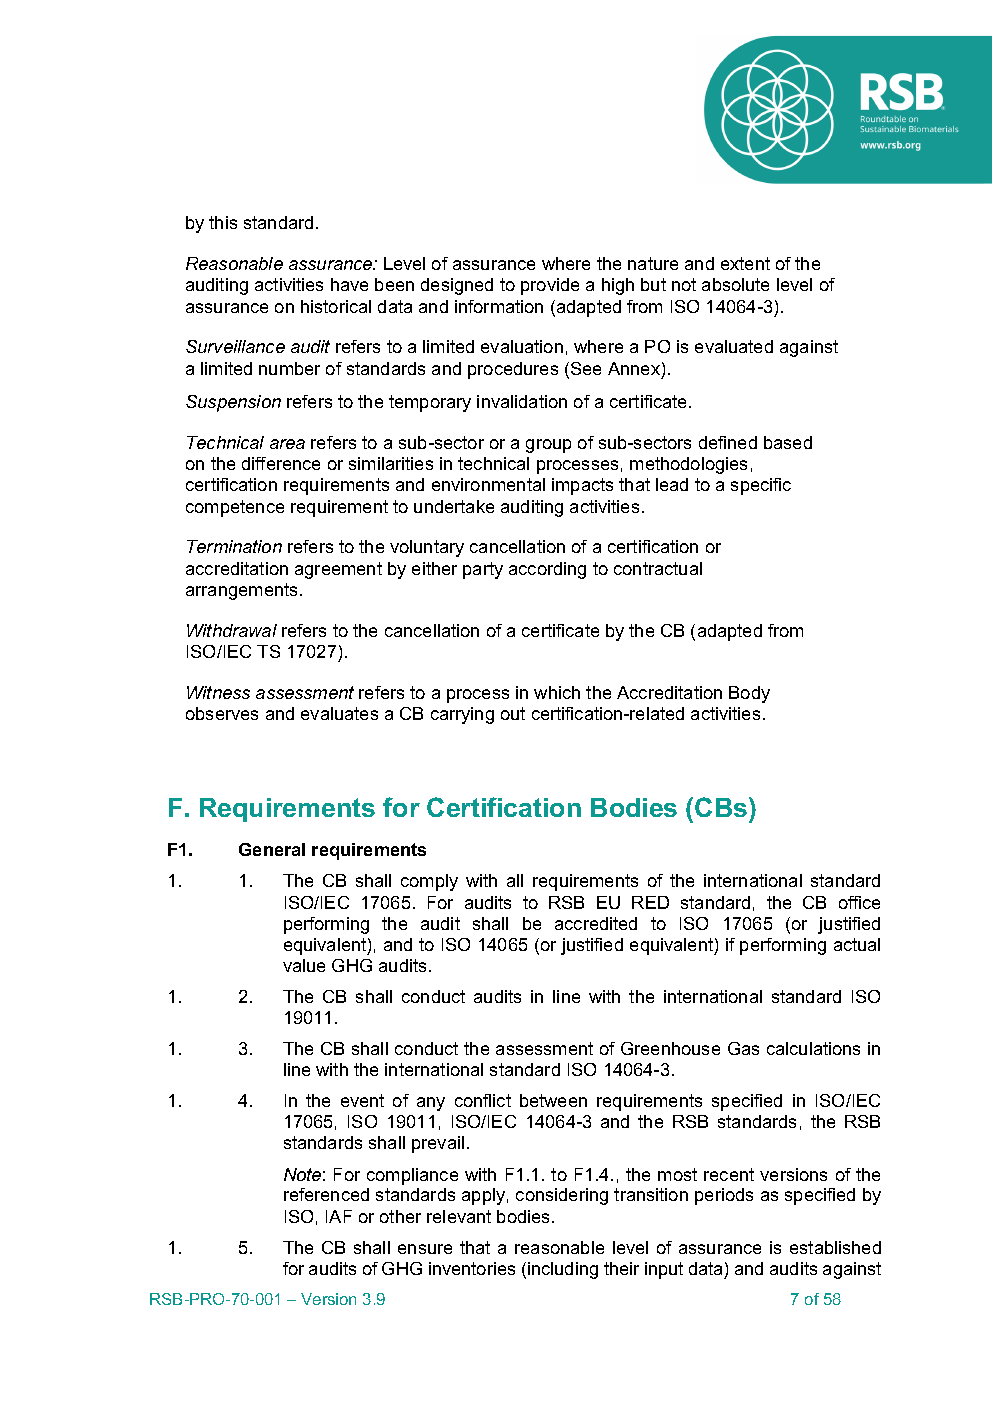 The height and width of the screenshot is (1403, 992). Describe the element at coordinates (550, 286) in the screenshot. I see `provide` at that location.
